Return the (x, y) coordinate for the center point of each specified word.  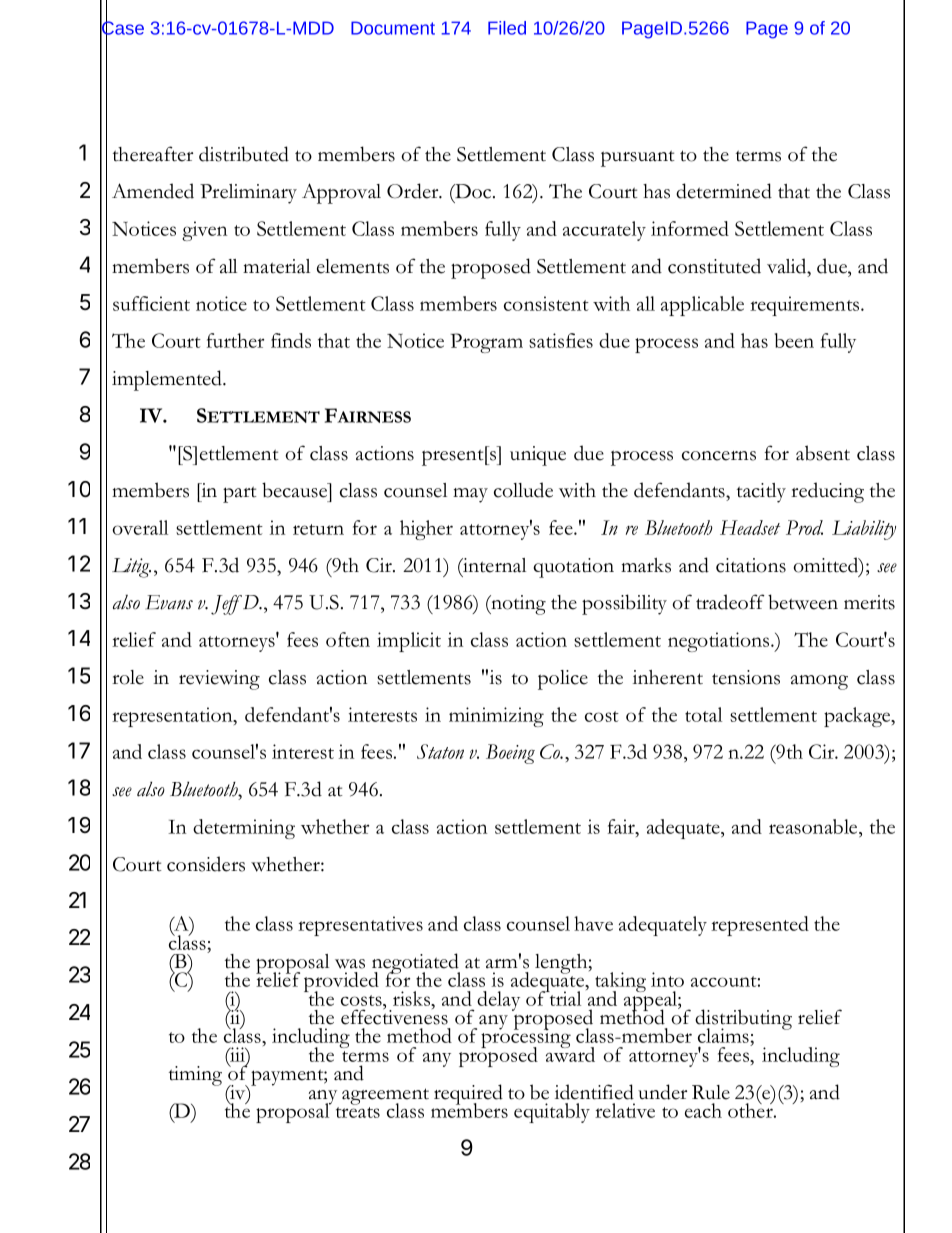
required (468, 1095)
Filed (507, 28)
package (858, 717)
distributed (244, 154)
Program (487, 343)
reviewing (219, 680)
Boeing (510, 754)
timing (195, 1076)
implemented (168, 380)
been (794, 340)
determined (724, 191)
